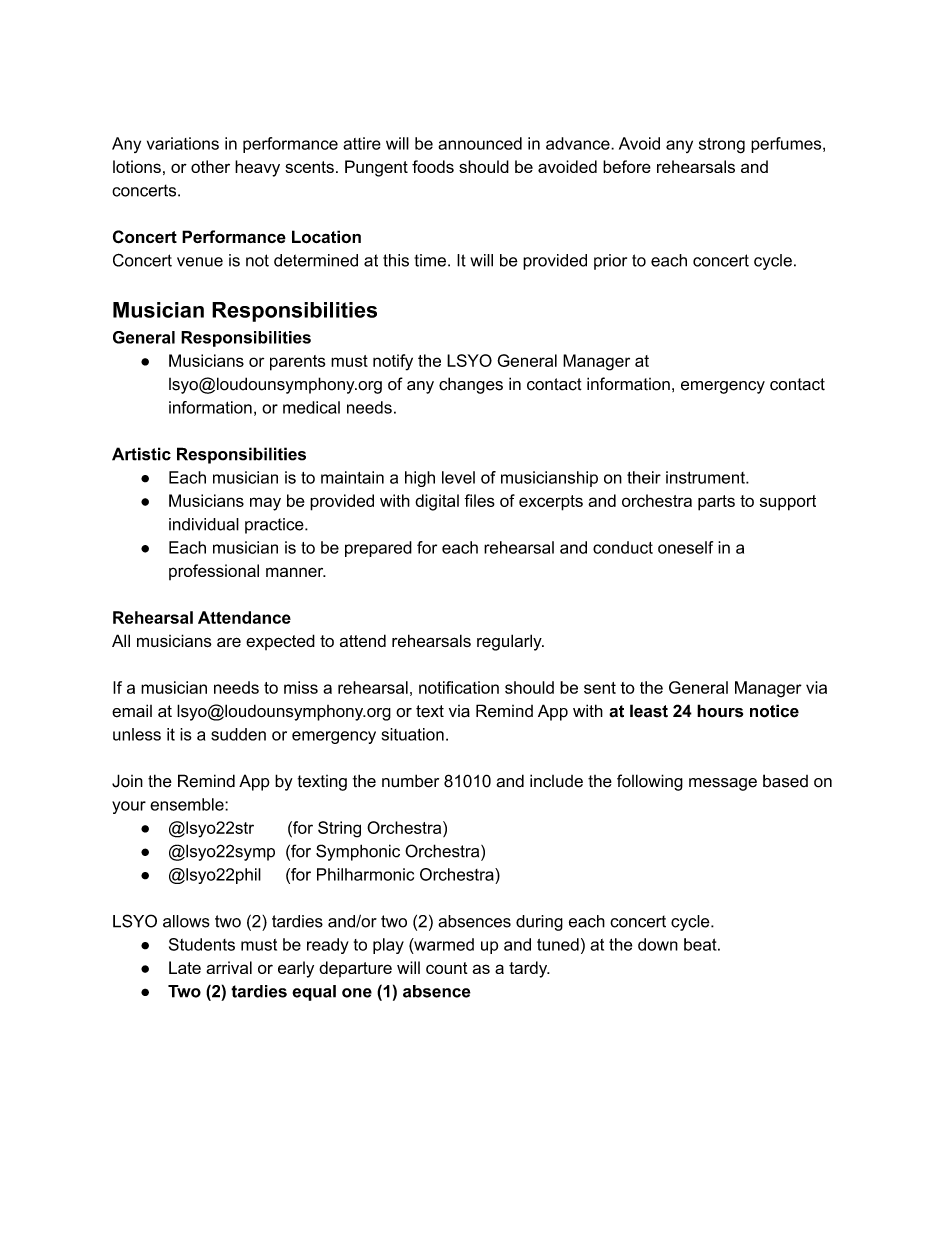 The width and height of the screenshot is (952, 1233). What do you see at coordinates (185, 967) in the screenshot?
I see `Late` at bounding box center [185, 967].
